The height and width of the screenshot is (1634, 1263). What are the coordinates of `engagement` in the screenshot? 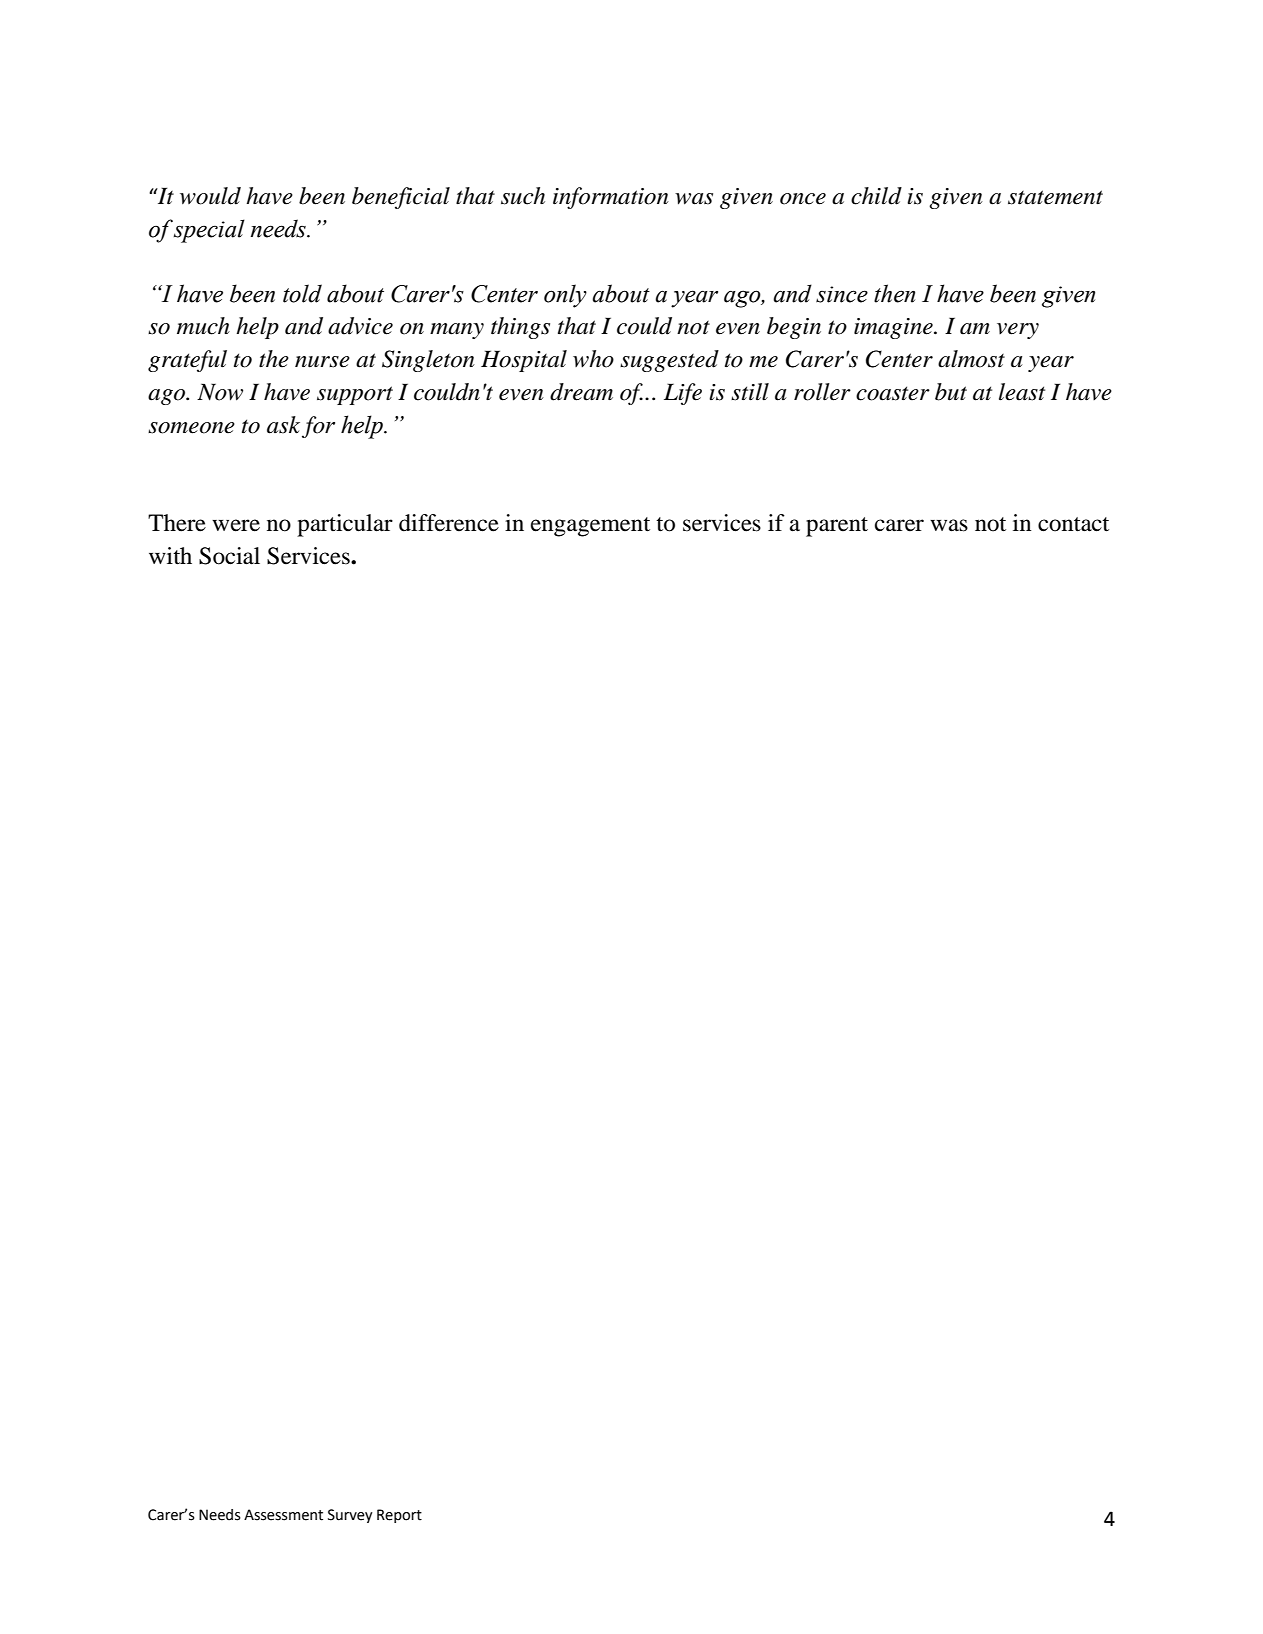 It's located at (590, 527).
